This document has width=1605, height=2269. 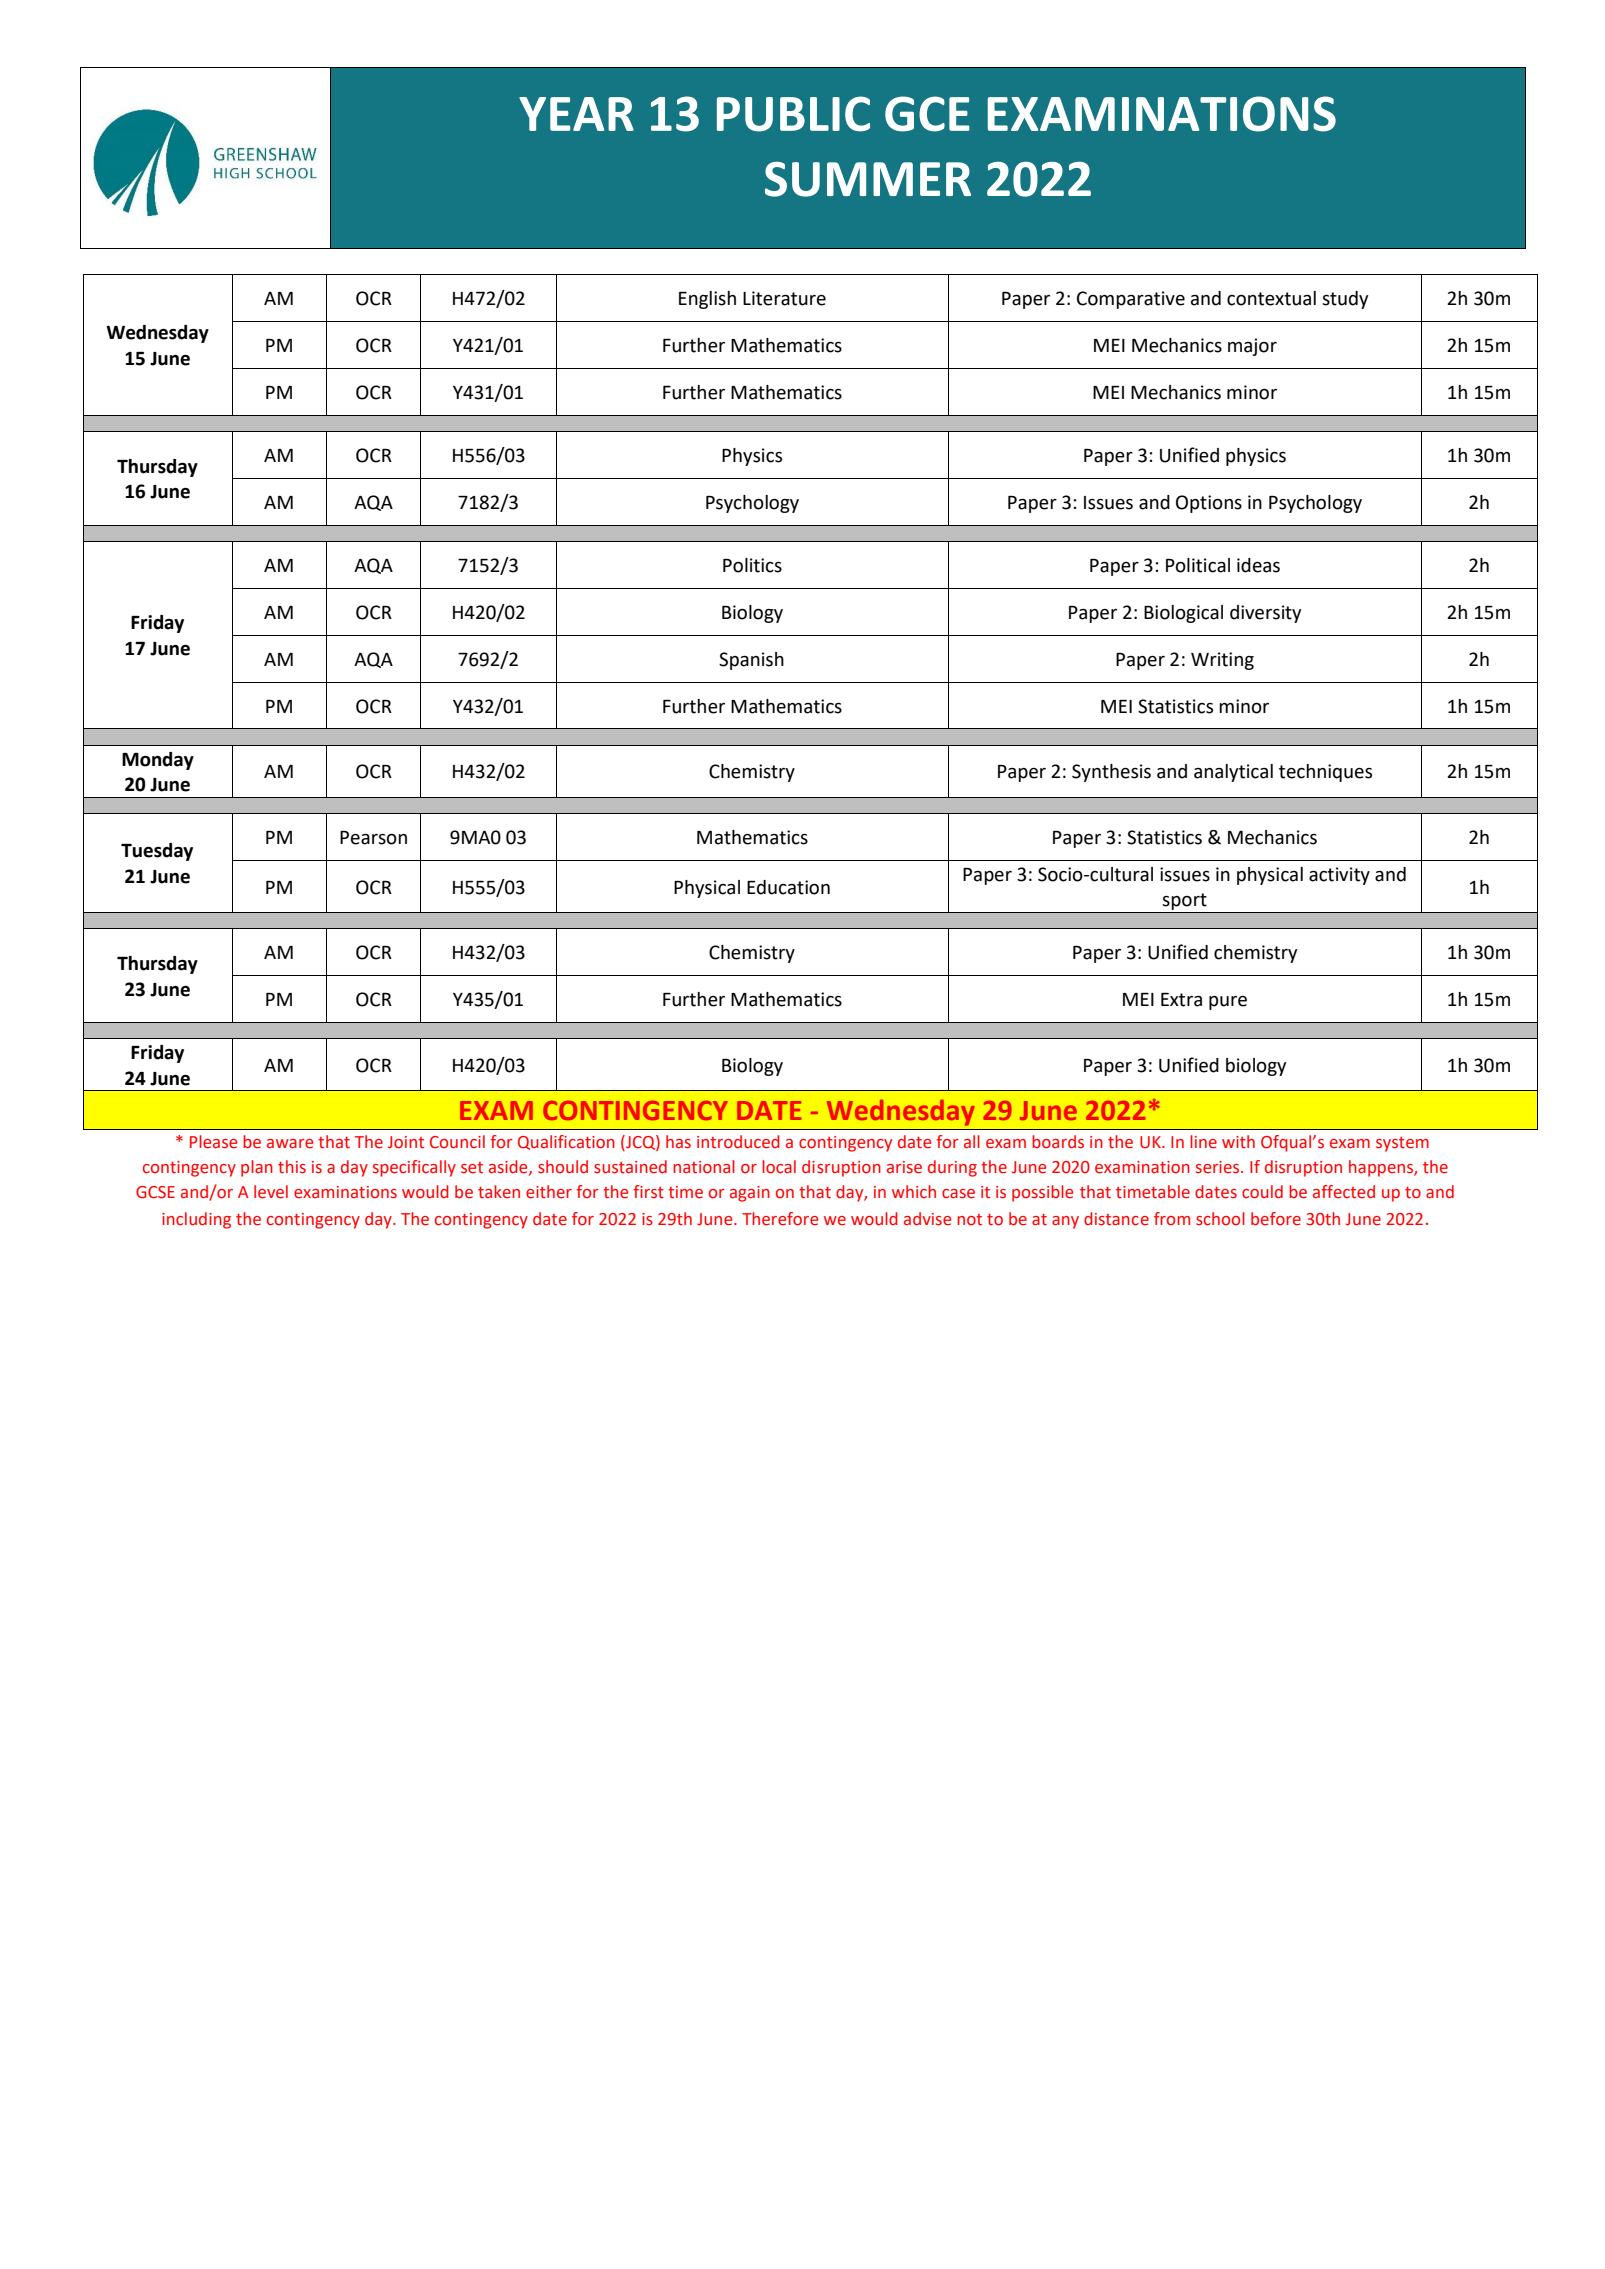 What do you see at coordinates (751, 661) in the document?
I see `Spanish` at bounding box center [751, 661].
